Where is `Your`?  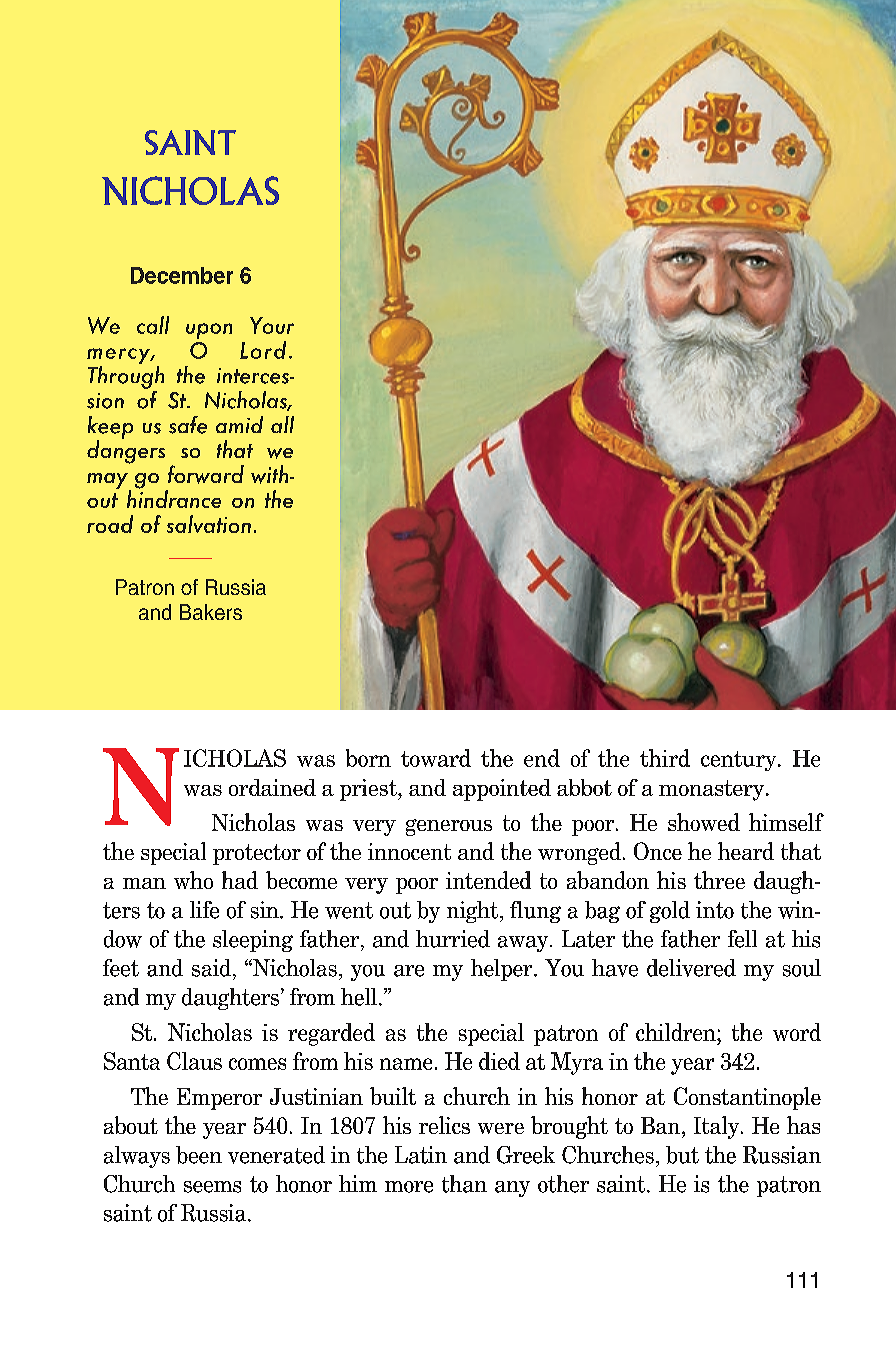
Your is located at coordinates (272, 325).
